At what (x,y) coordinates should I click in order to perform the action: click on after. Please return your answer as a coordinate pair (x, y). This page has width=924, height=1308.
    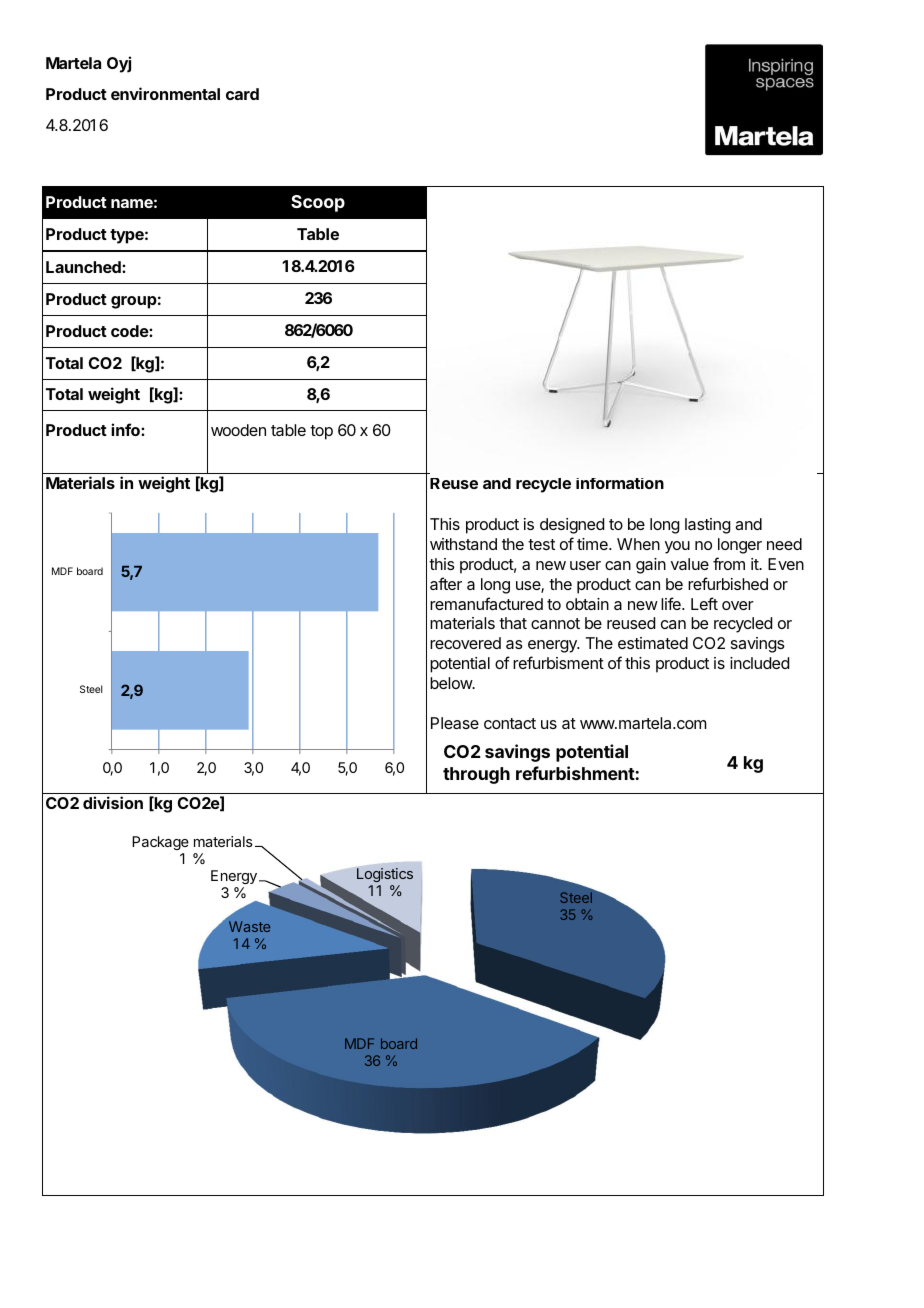
    Looking at the image, I should click on (446, 583).
